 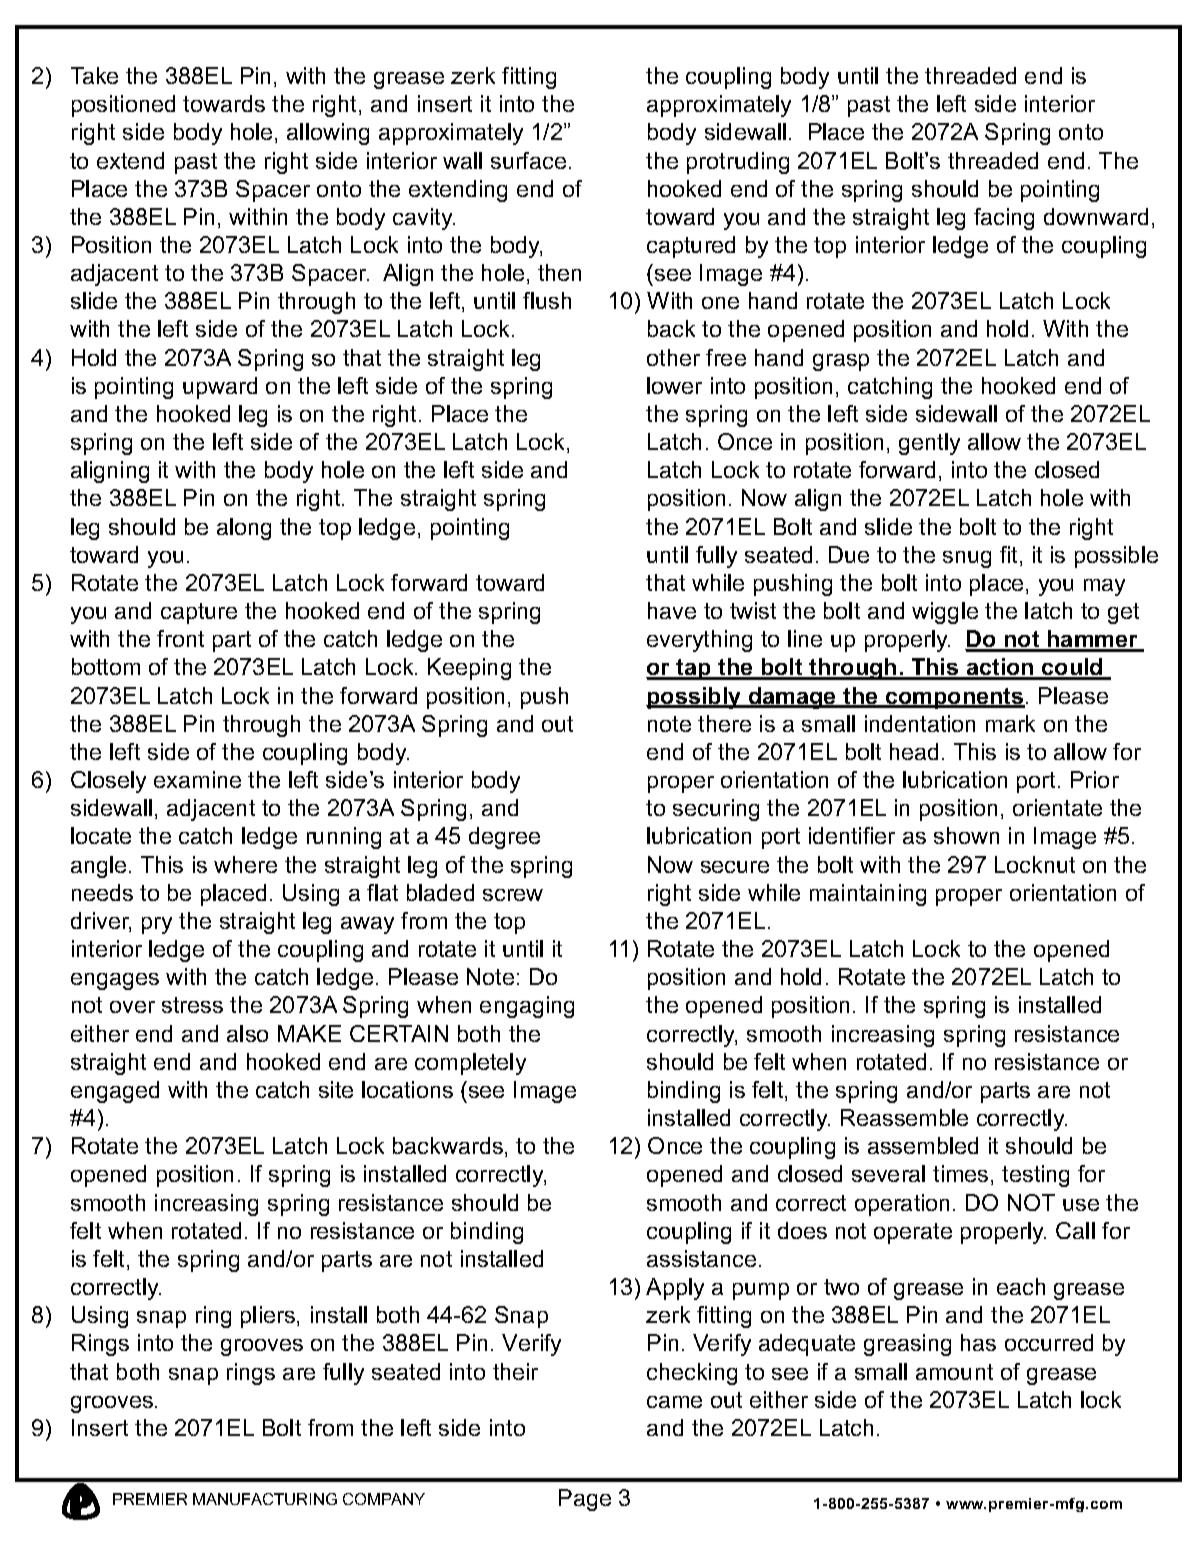 I want to click on Take, so click(x=94, y=75).
